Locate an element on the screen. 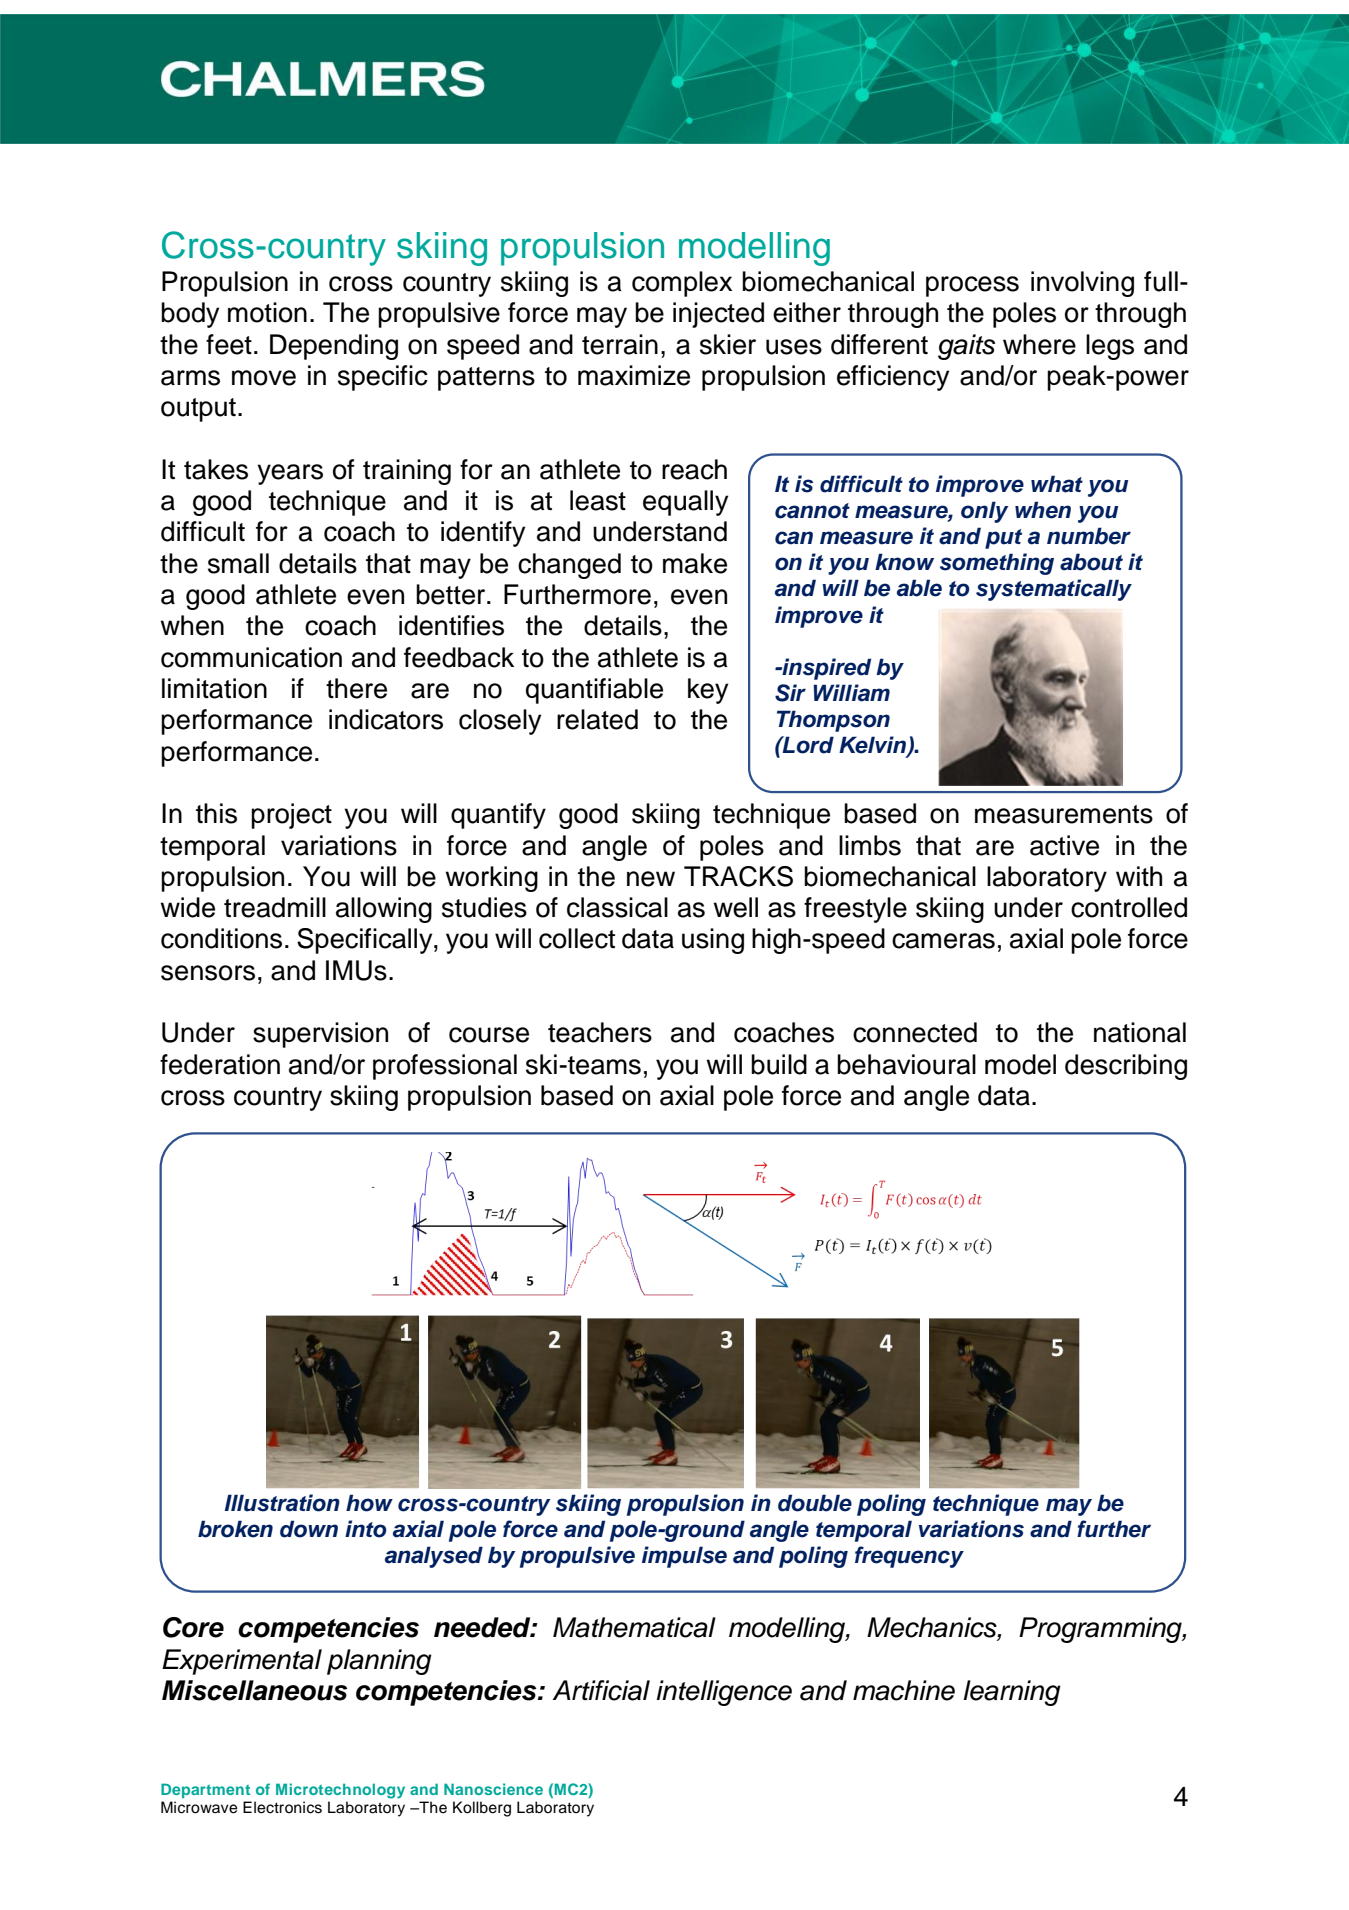 The height and width of the screenshot is (1910, 1349). describing is located at coordinates (1126, 1067).
